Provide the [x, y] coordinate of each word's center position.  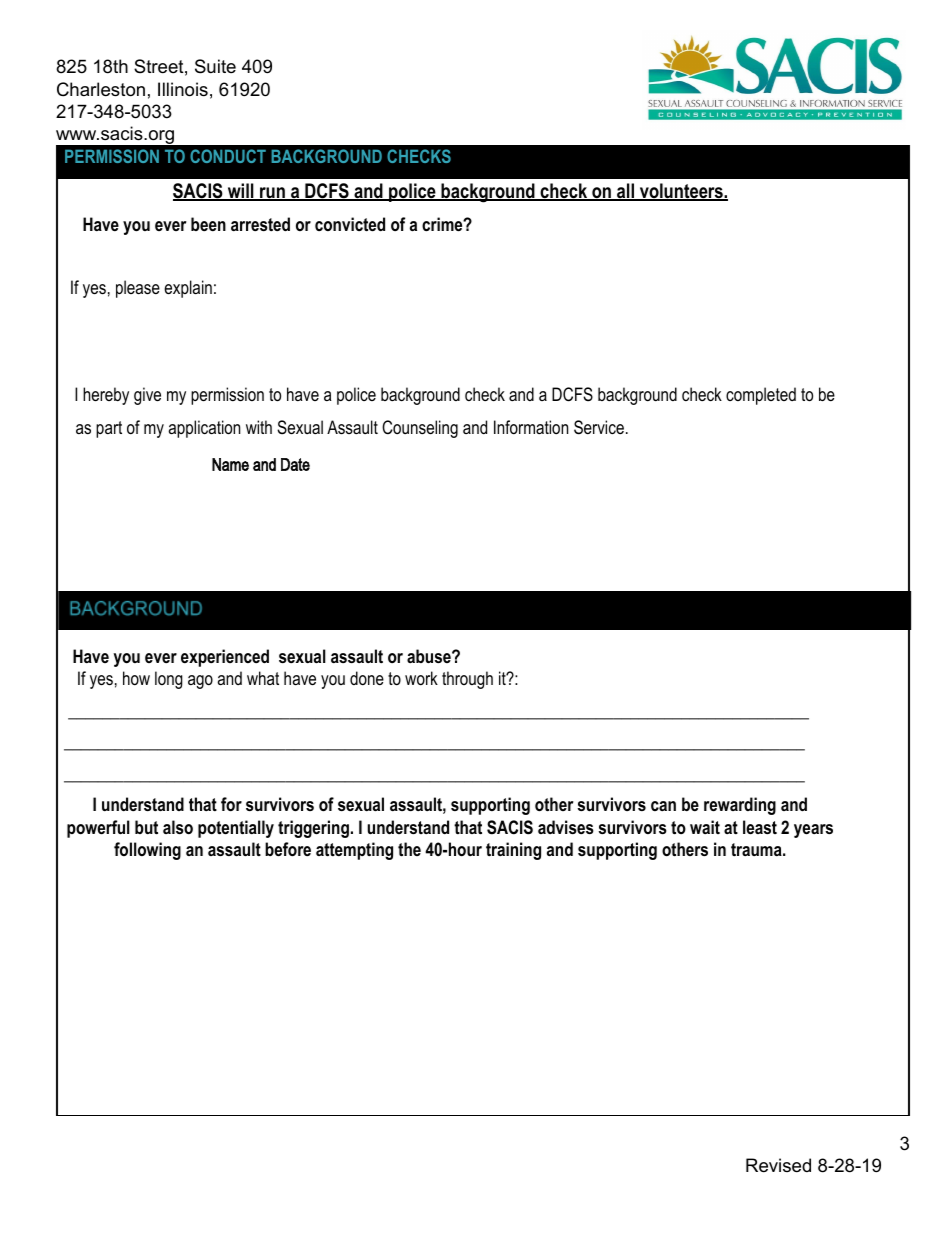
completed [761, 396]
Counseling [420, 429]
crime [443, 224]
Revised [778, 1165]
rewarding [740, 806]
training [513, 851]
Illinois [183, 89]
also [178, 827]
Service [599, 427]
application [204, 429]
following [147, 851]
